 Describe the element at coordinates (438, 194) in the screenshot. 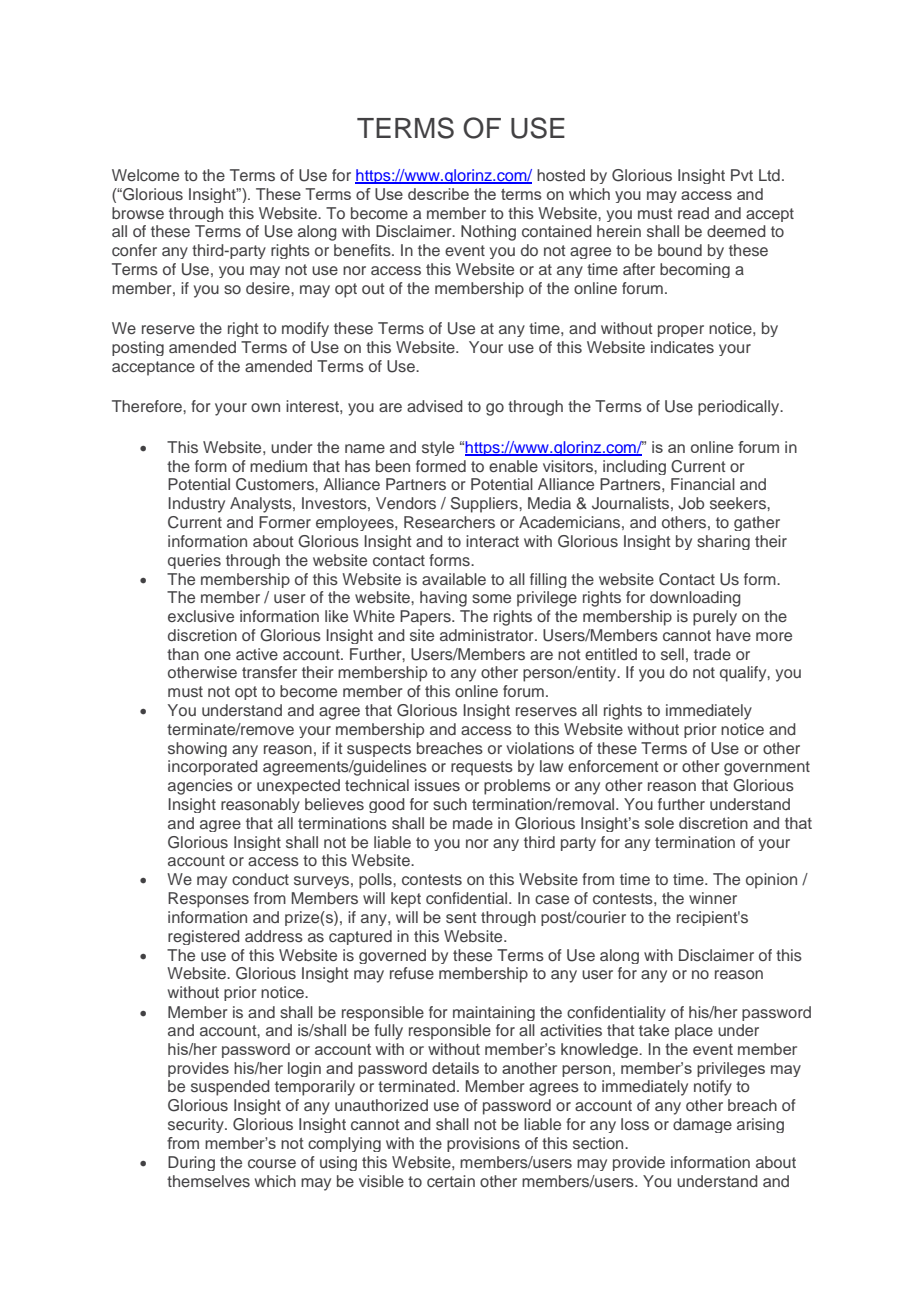

I see `describe` at that location.
